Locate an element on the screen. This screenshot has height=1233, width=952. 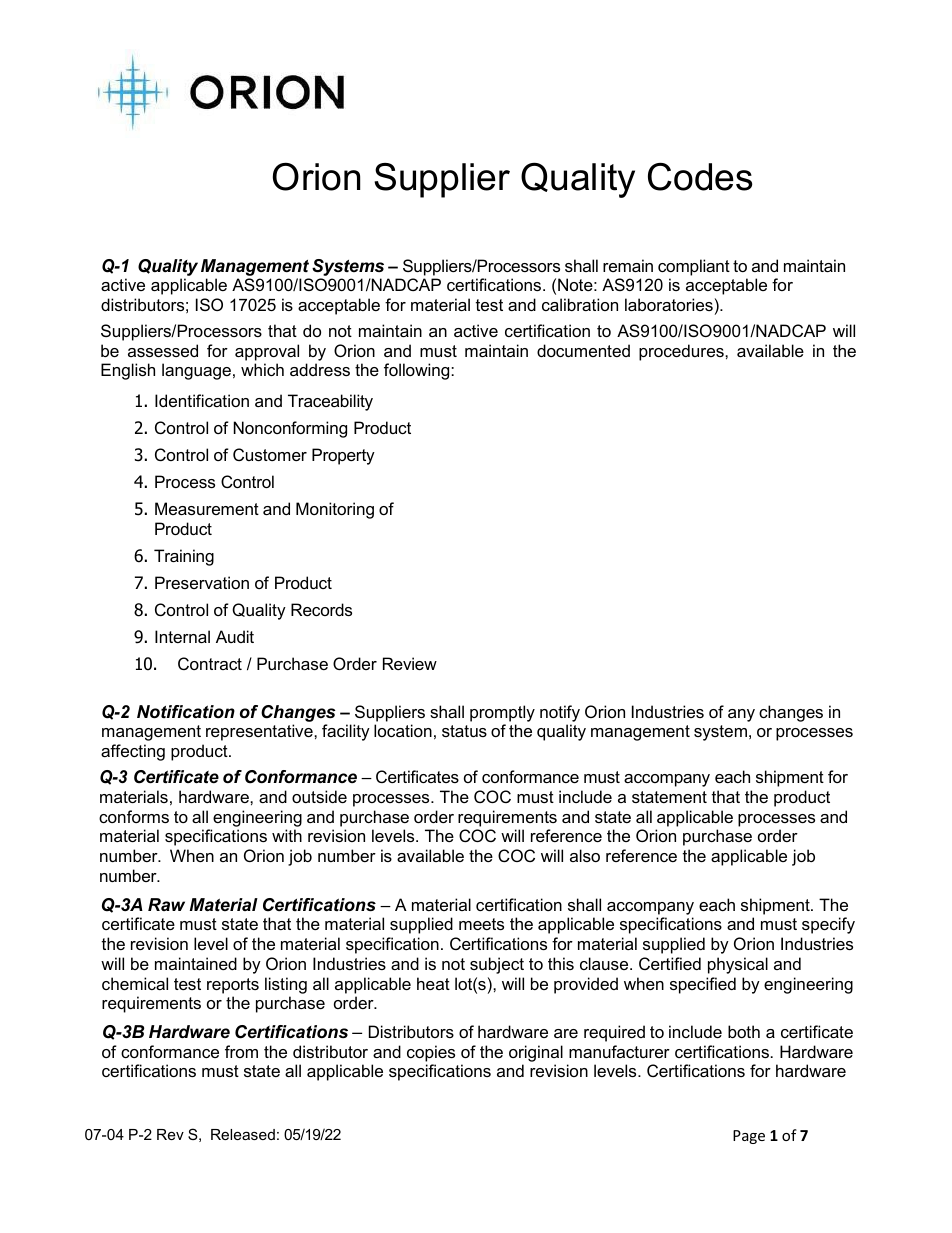
assessed is located at coordinates (163, 350).
